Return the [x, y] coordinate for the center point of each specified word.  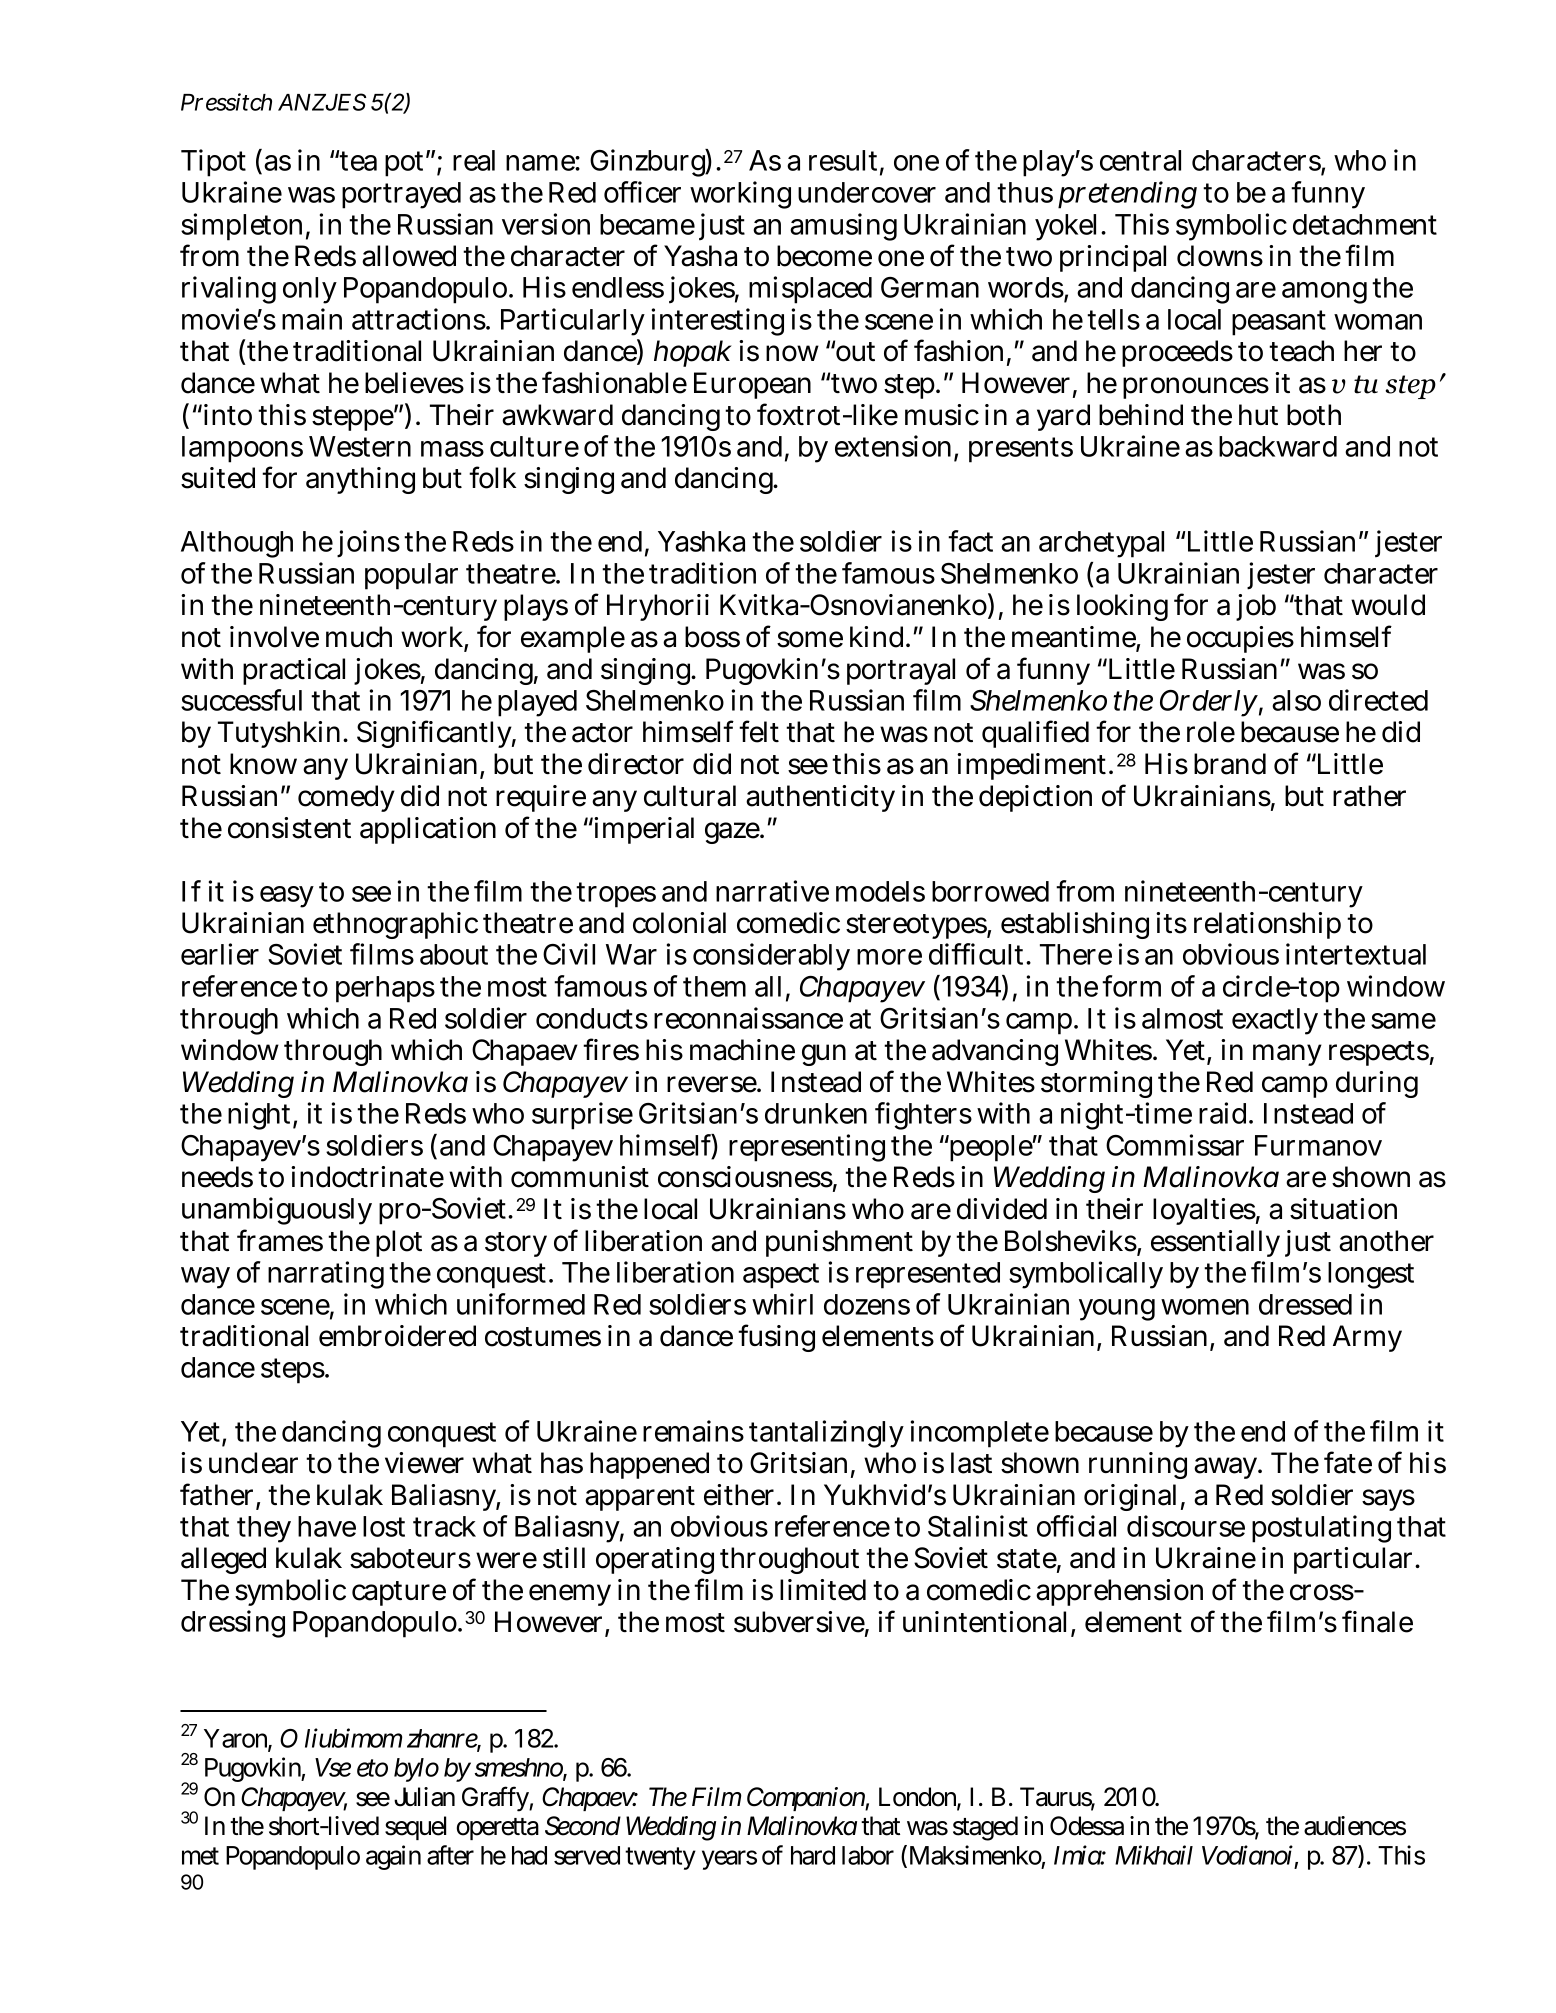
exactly [1275, 1021]
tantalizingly [826, 1434]
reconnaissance [748, 1018]
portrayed [401, 195]
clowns [1220, 256]
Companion [806, 1799]
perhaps [385, 989]
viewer [424, 1463]
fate [1348, 1462]
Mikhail [1154, 1855]
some [810, 639]
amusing [843, 227]
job [1256, 607]
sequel [415, 1828]
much [359, 637]
